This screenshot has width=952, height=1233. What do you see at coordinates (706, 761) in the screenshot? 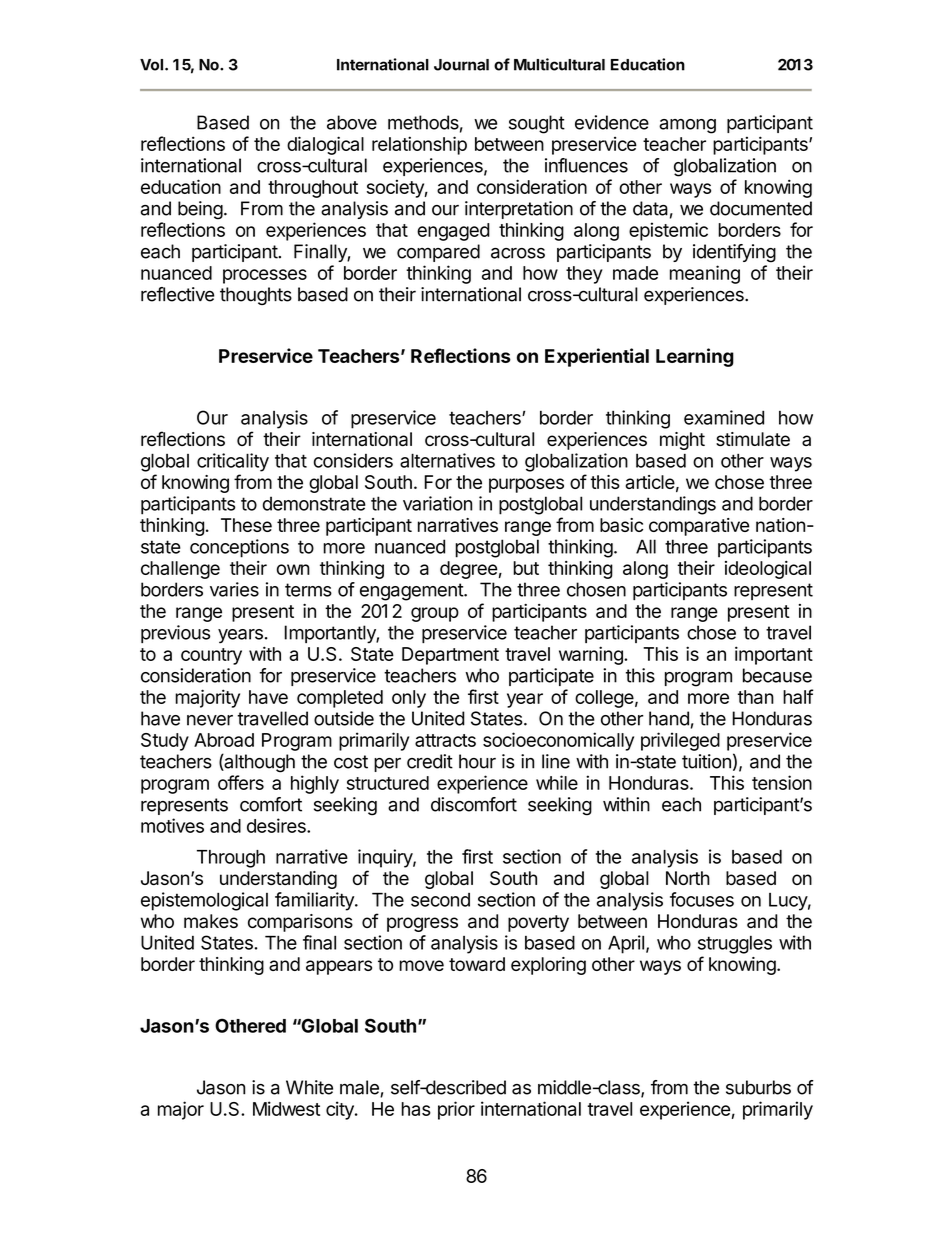
I see `tuition` at bounding box center [706, 761].
